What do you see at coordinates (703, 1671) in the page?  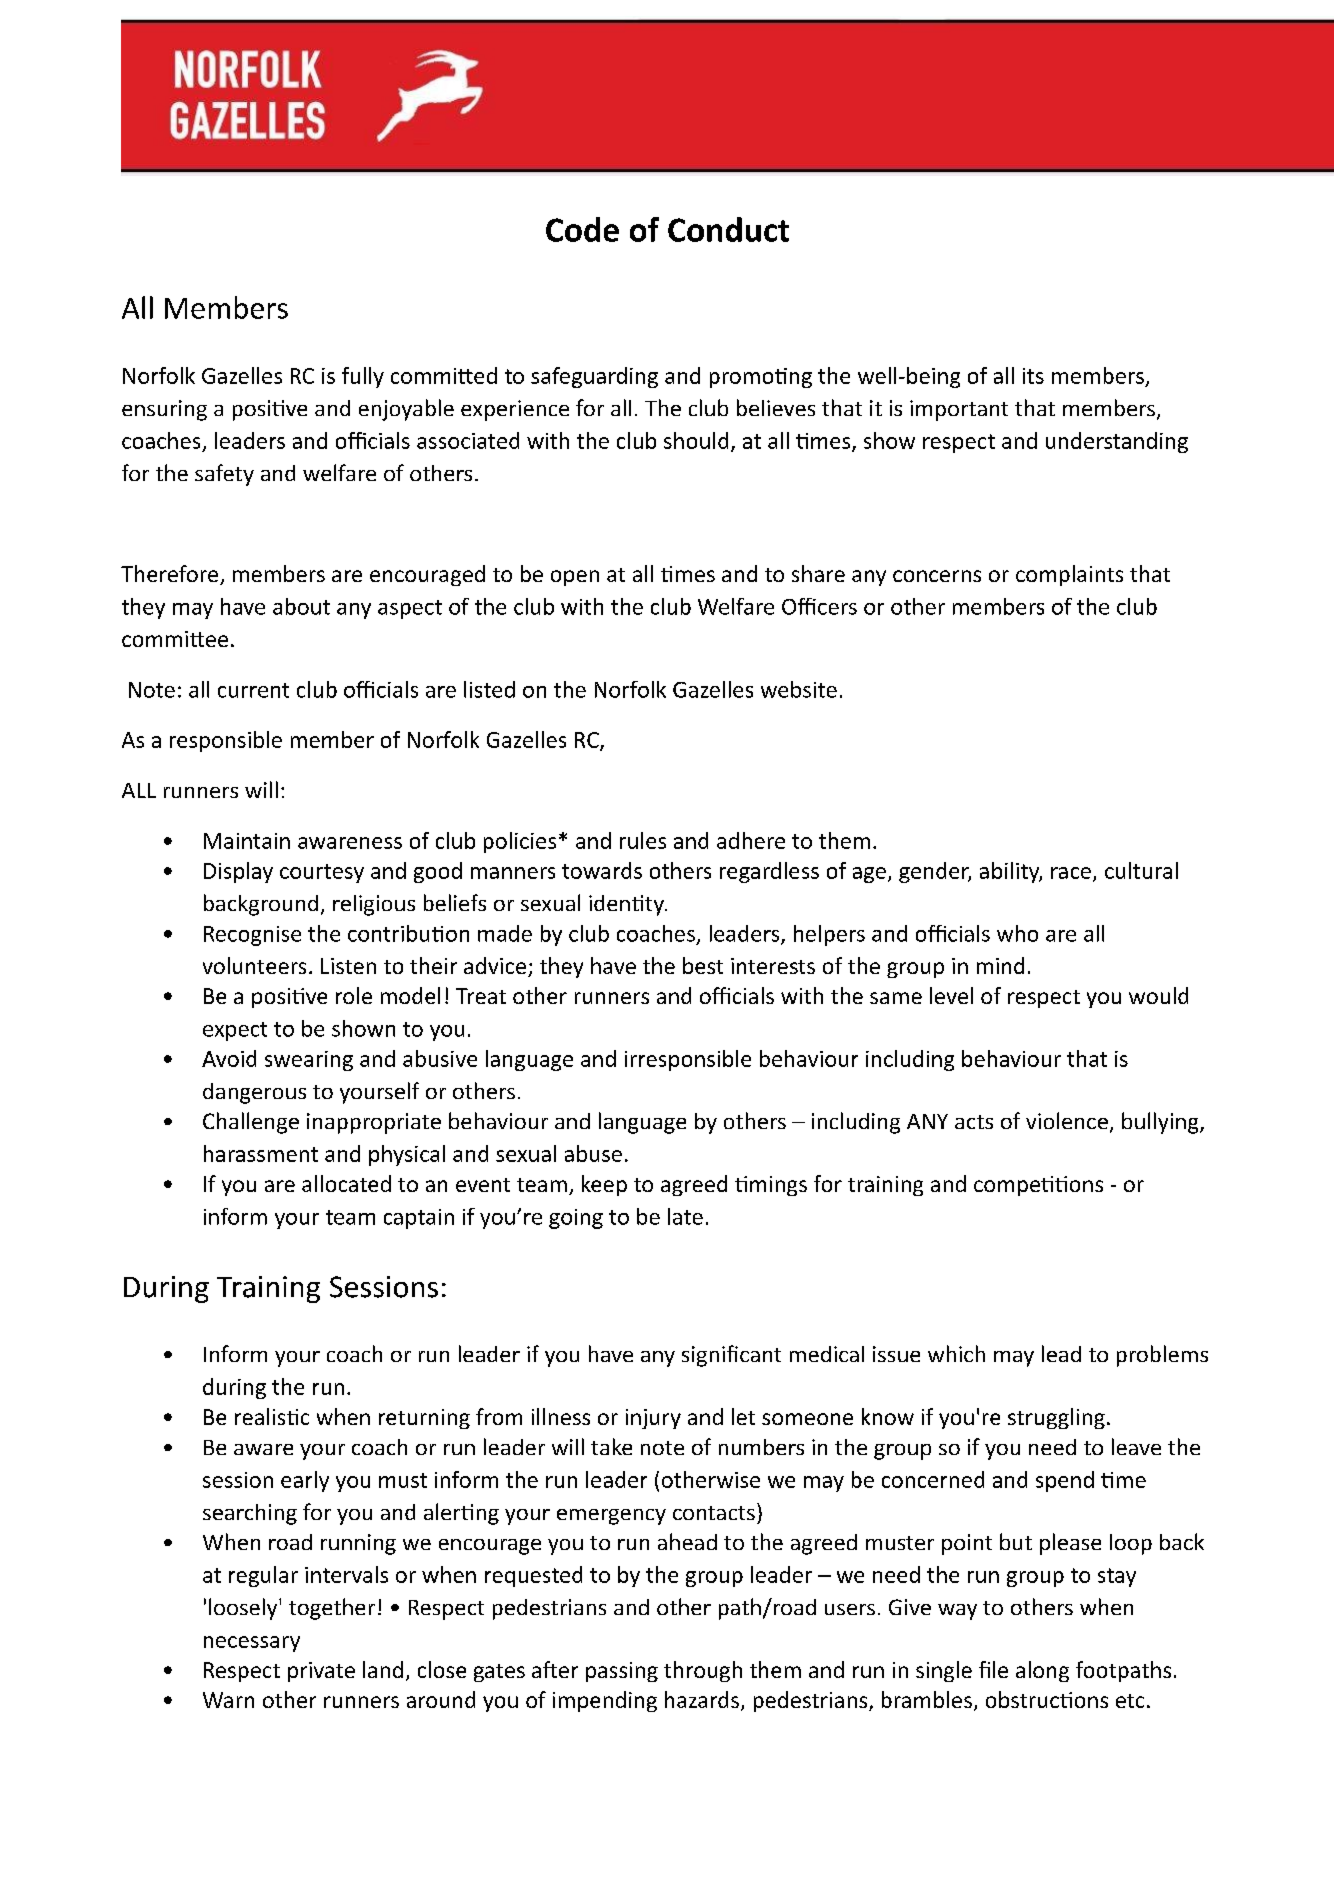 I see `through` at bounding box center [703, 1671].
